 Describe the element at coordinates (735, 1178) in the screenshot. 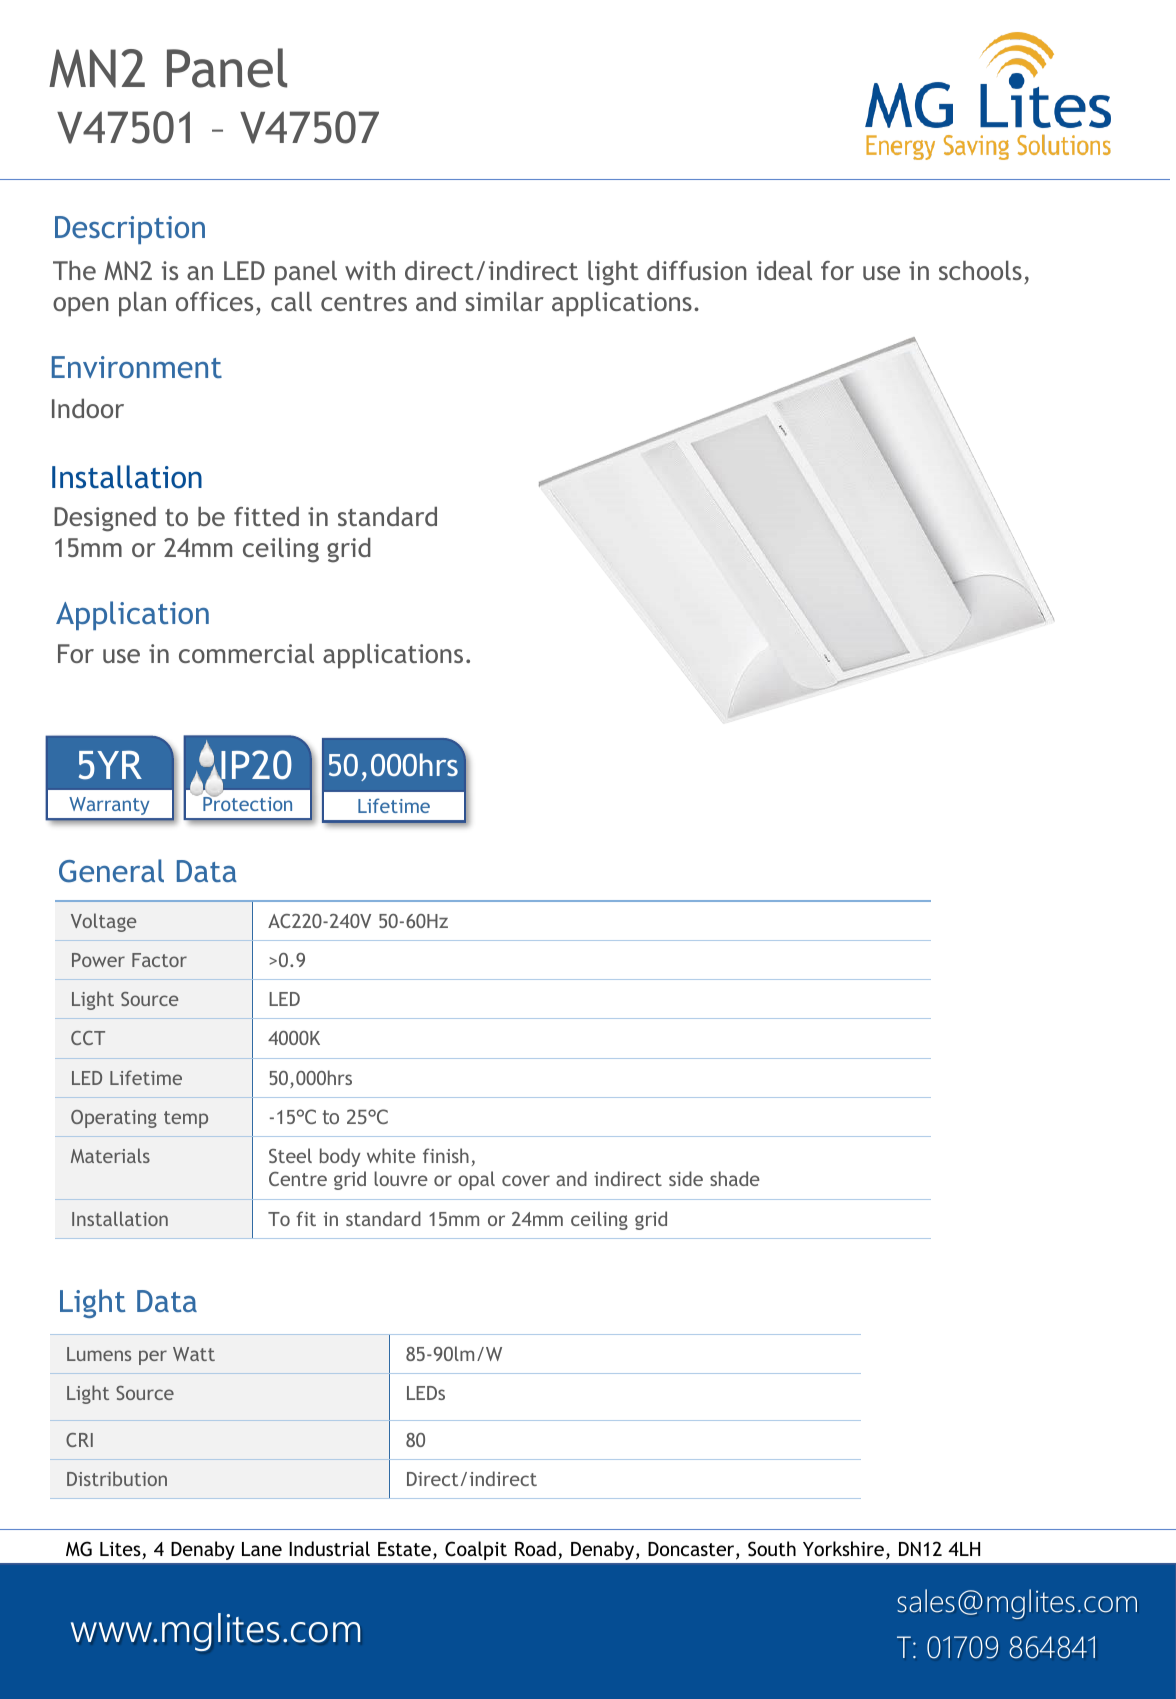

I see `shade` at that location.
